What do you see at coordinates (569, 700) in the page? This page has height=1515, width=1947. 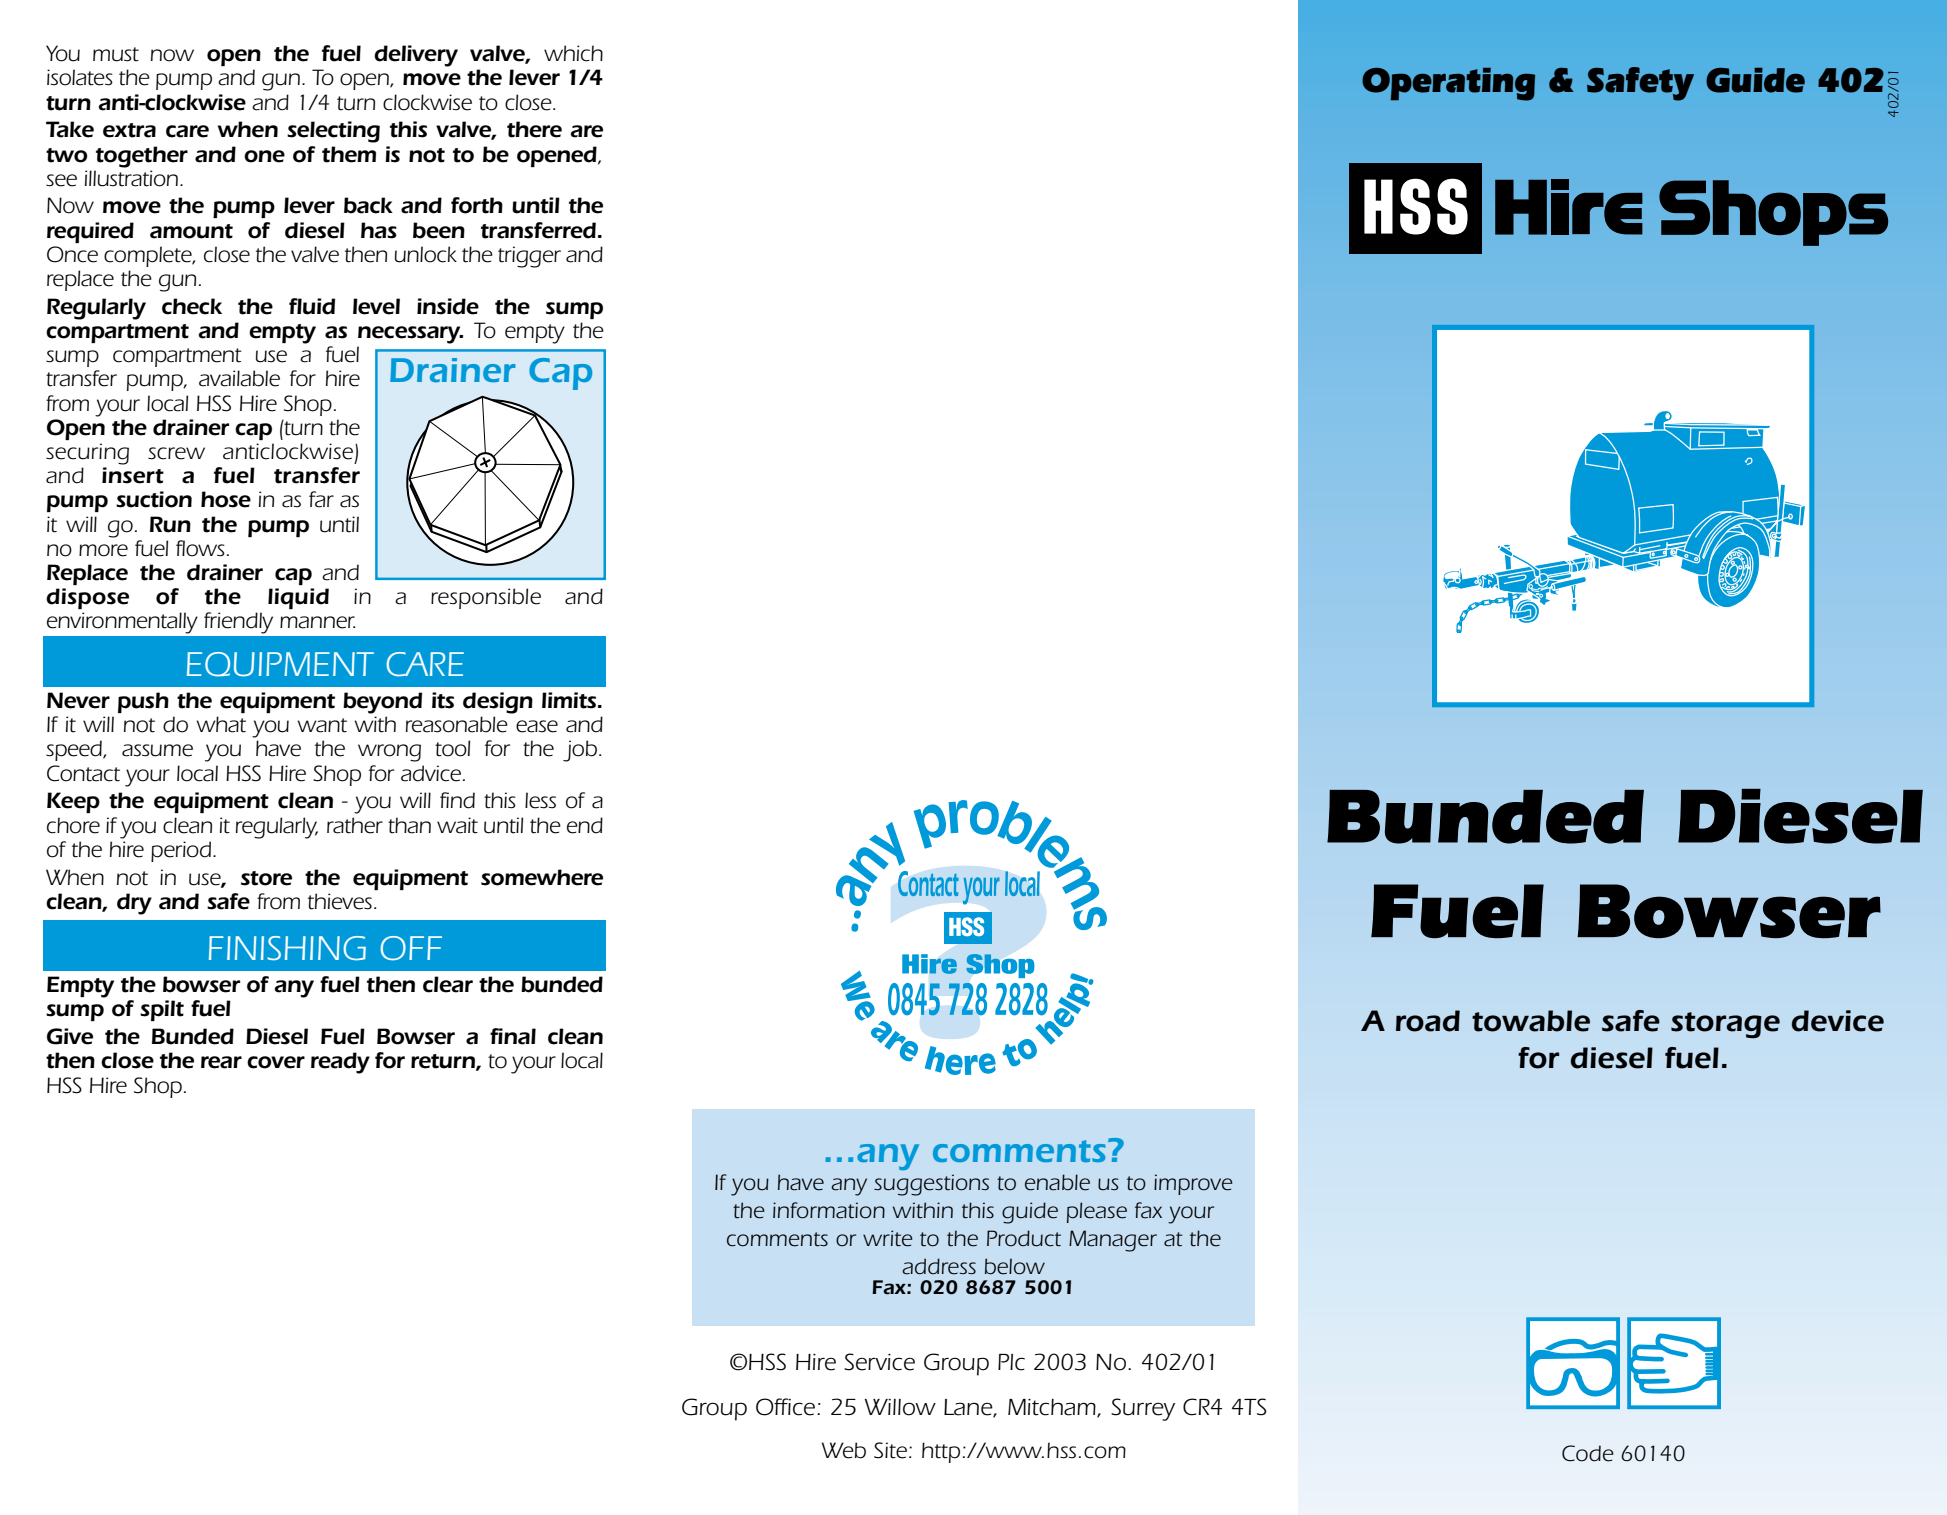 I see `limits` at bounding box center [569, 700].
